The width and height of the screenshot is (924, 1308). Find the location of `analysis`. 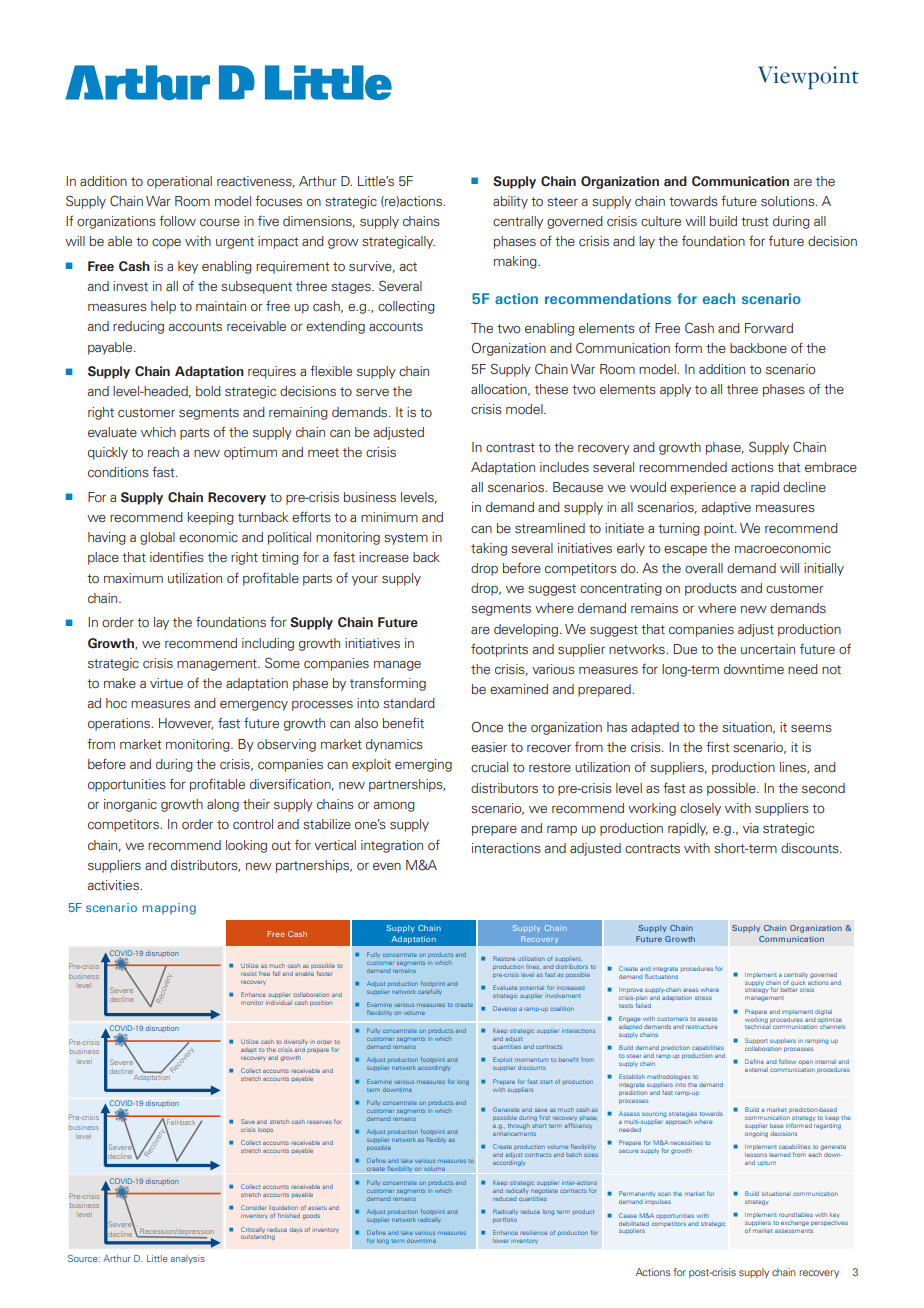

analysis is located at coordinates (188, 1259).
